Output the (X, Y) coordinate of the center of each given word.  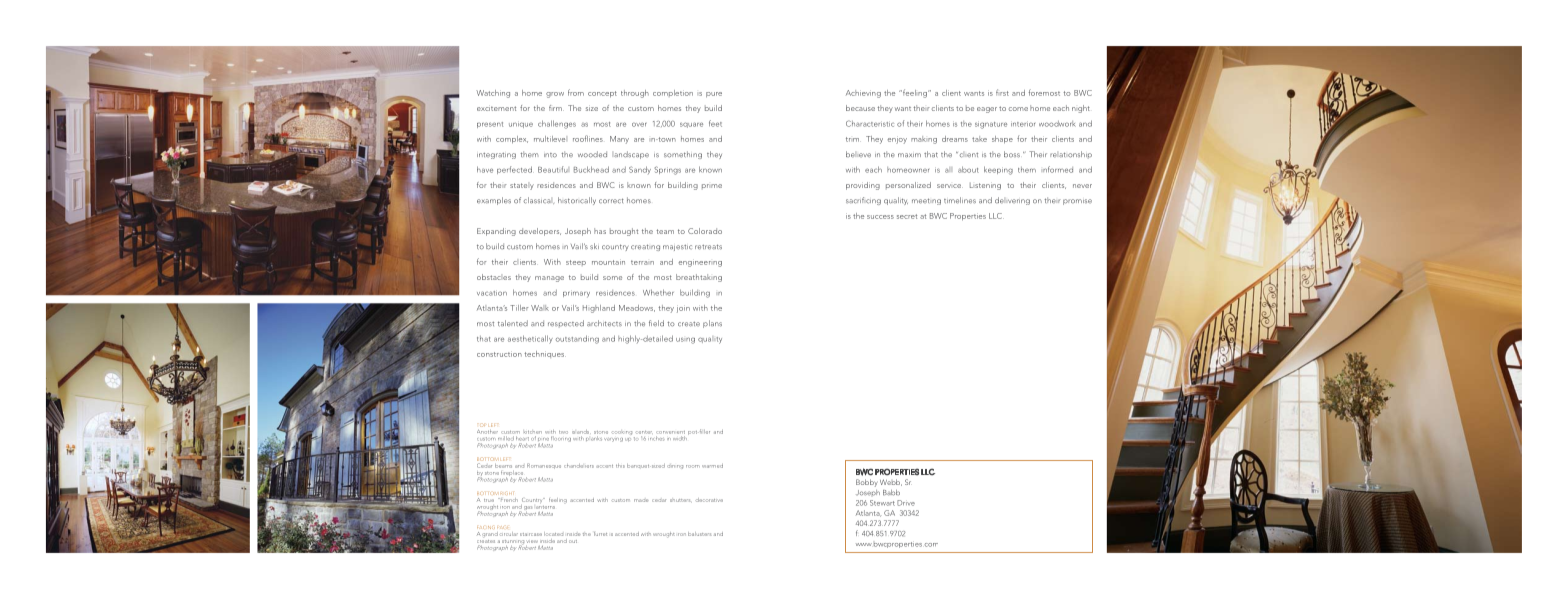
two (563, 432)
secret (907, 216)
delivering (1012, 201)
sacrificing (863, 201)
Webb (891, 482)
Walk (540, 308)
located (553, 534)
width (681, 437)
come (1018, 109)
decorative (709, 500)
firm (556, 108)
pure (714, 94)
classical (539, 200)
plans (712, 324)
